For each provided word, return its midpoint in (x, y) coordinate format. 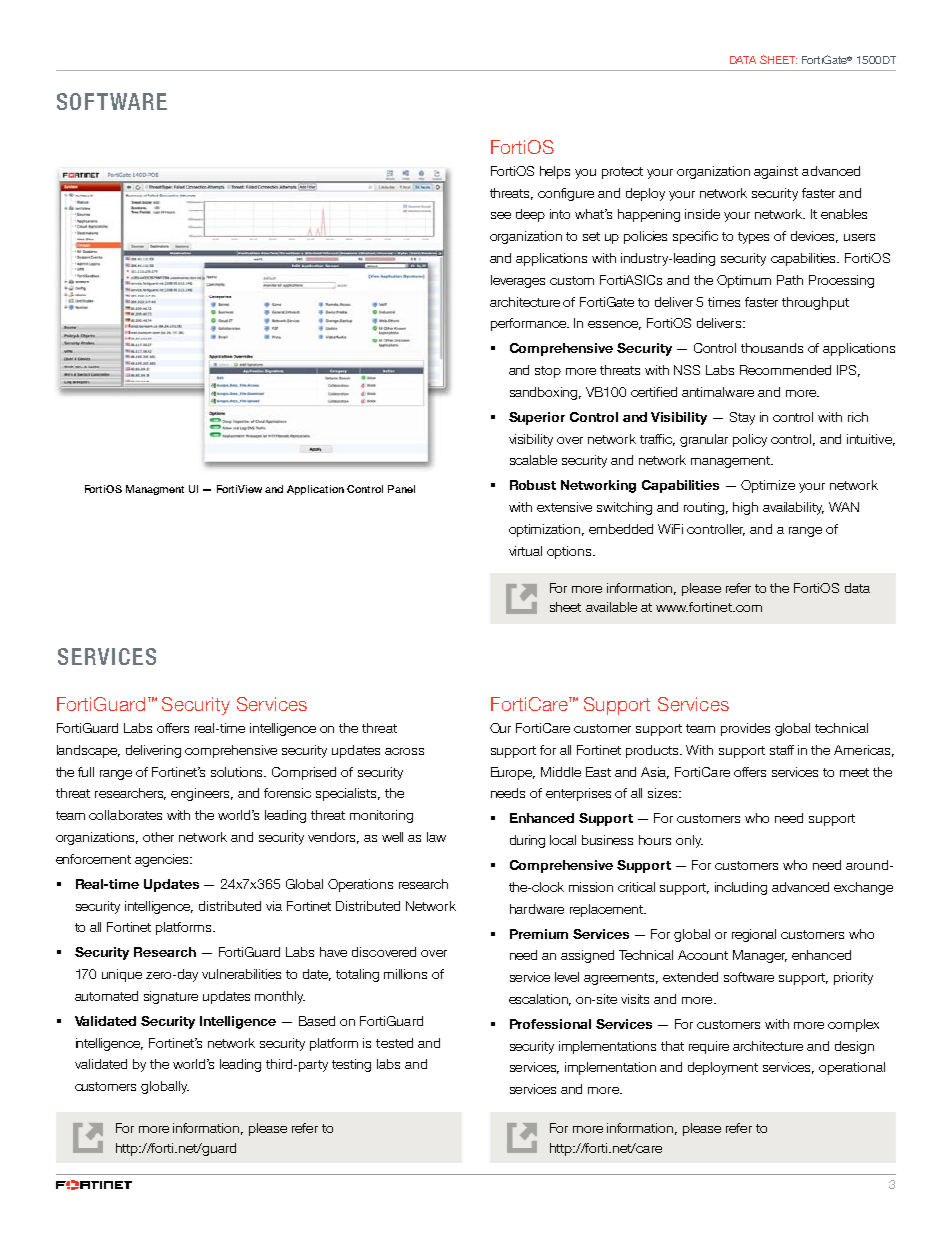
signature (171, 997)
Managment (155, 490)
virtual (525, 551)
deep (530, 215)
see (501, 215)
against (776, 172)
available (611, 607)
